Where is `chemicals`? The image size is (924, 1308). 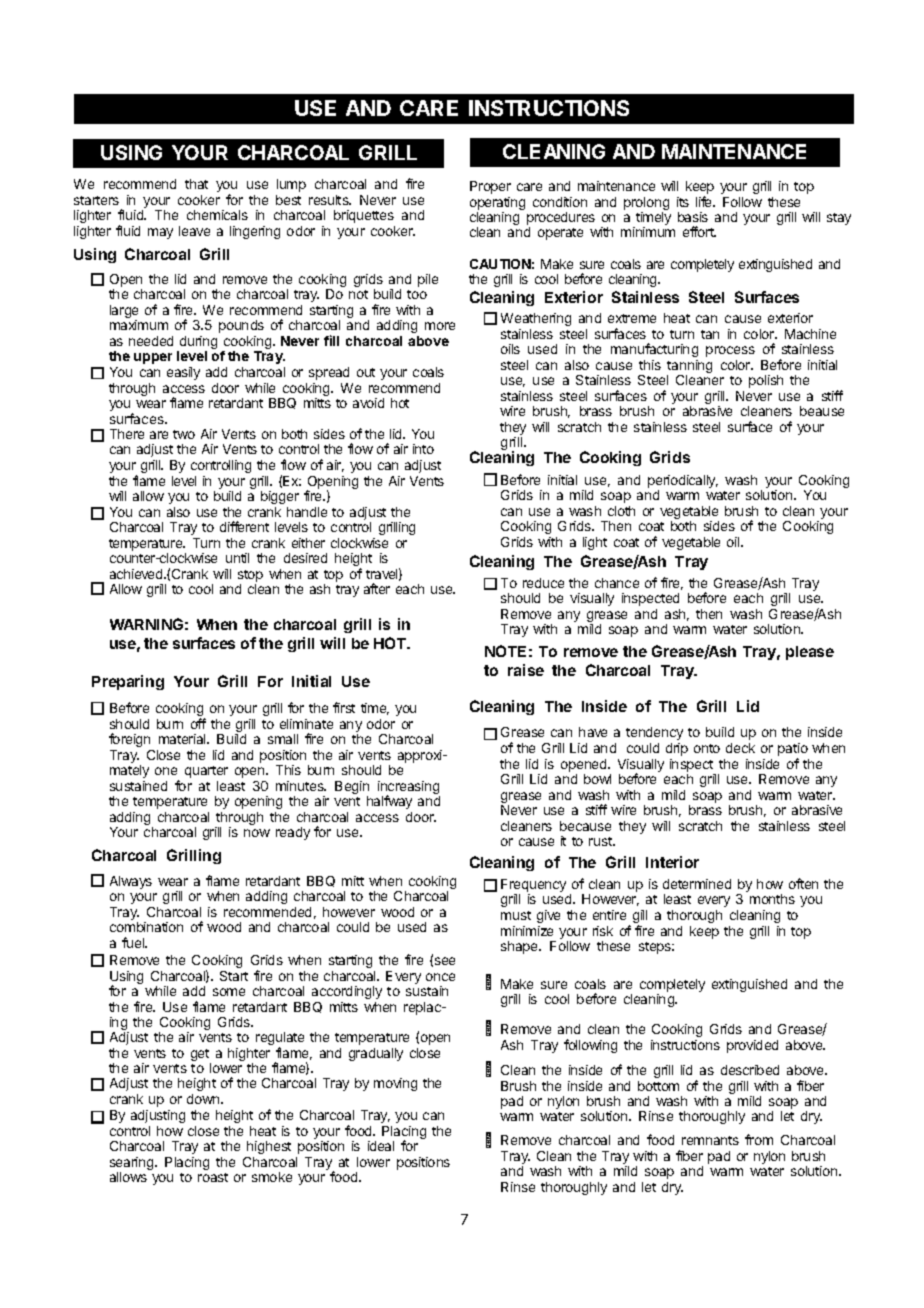 chemicals is located at coordinates (217, 215).
